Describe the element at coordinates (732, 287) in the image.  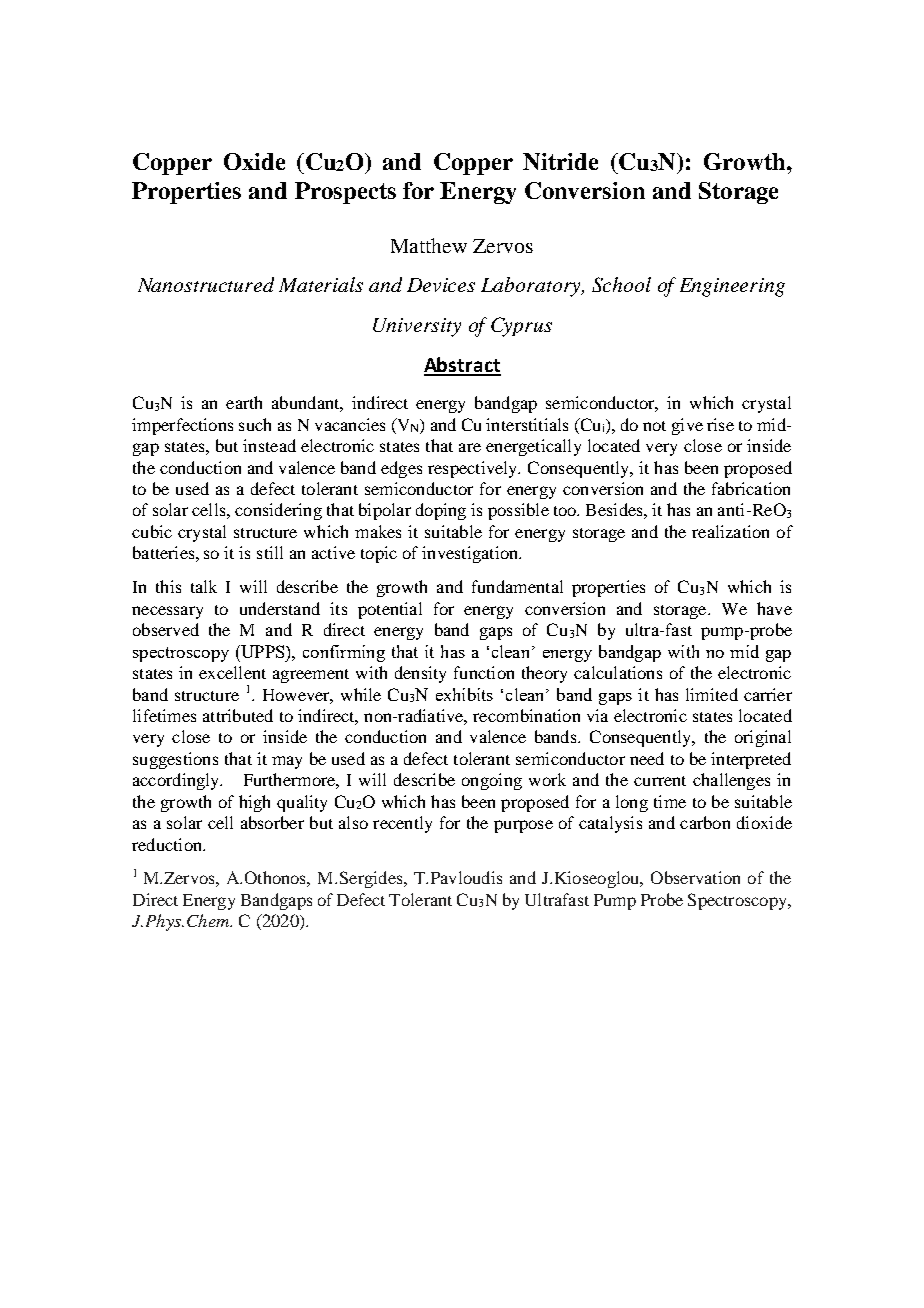
I see `Engineering` at that location.
